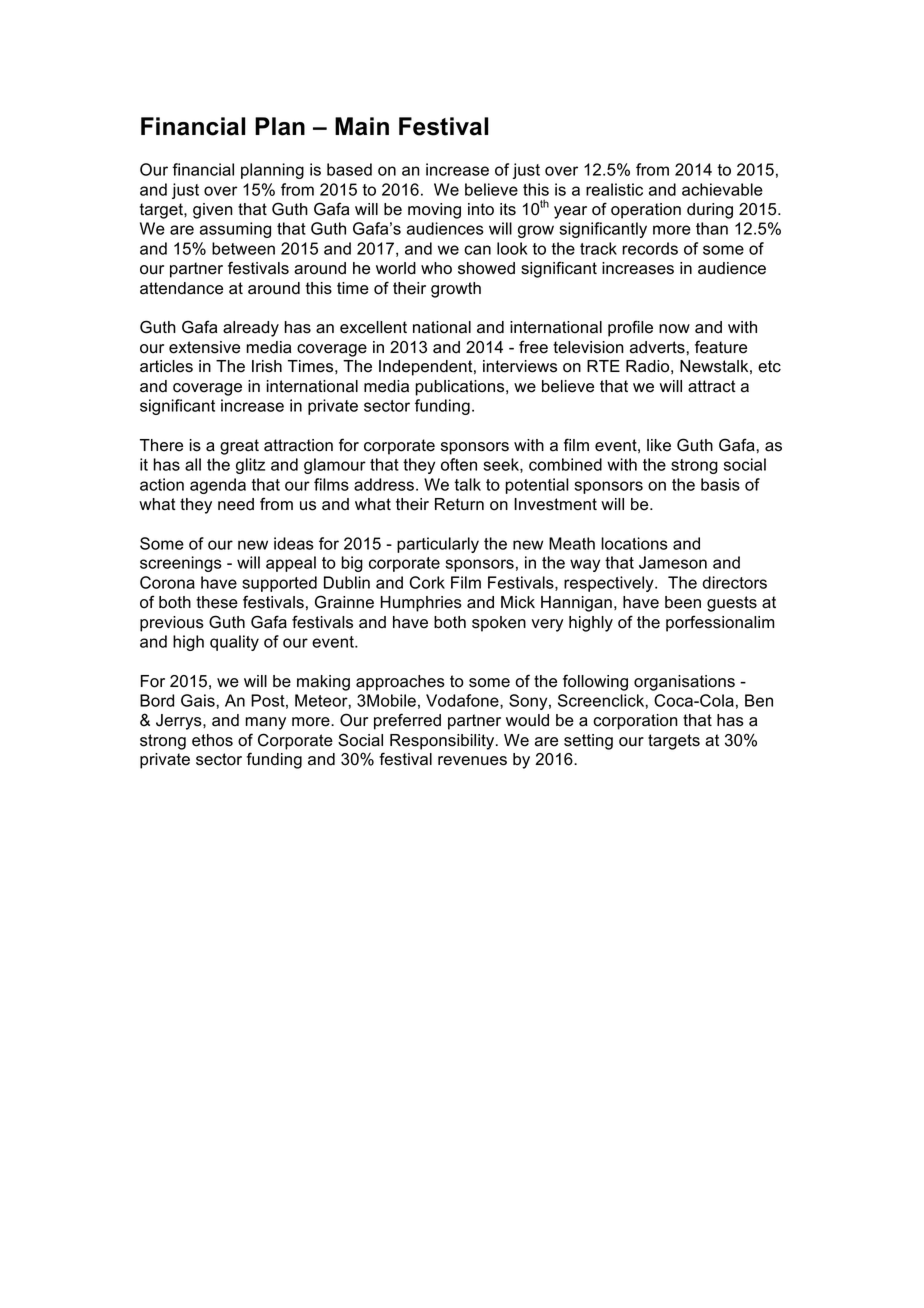 This screenshot has width=924, height=1308. I want to click on achievable, so click(722, 189).
